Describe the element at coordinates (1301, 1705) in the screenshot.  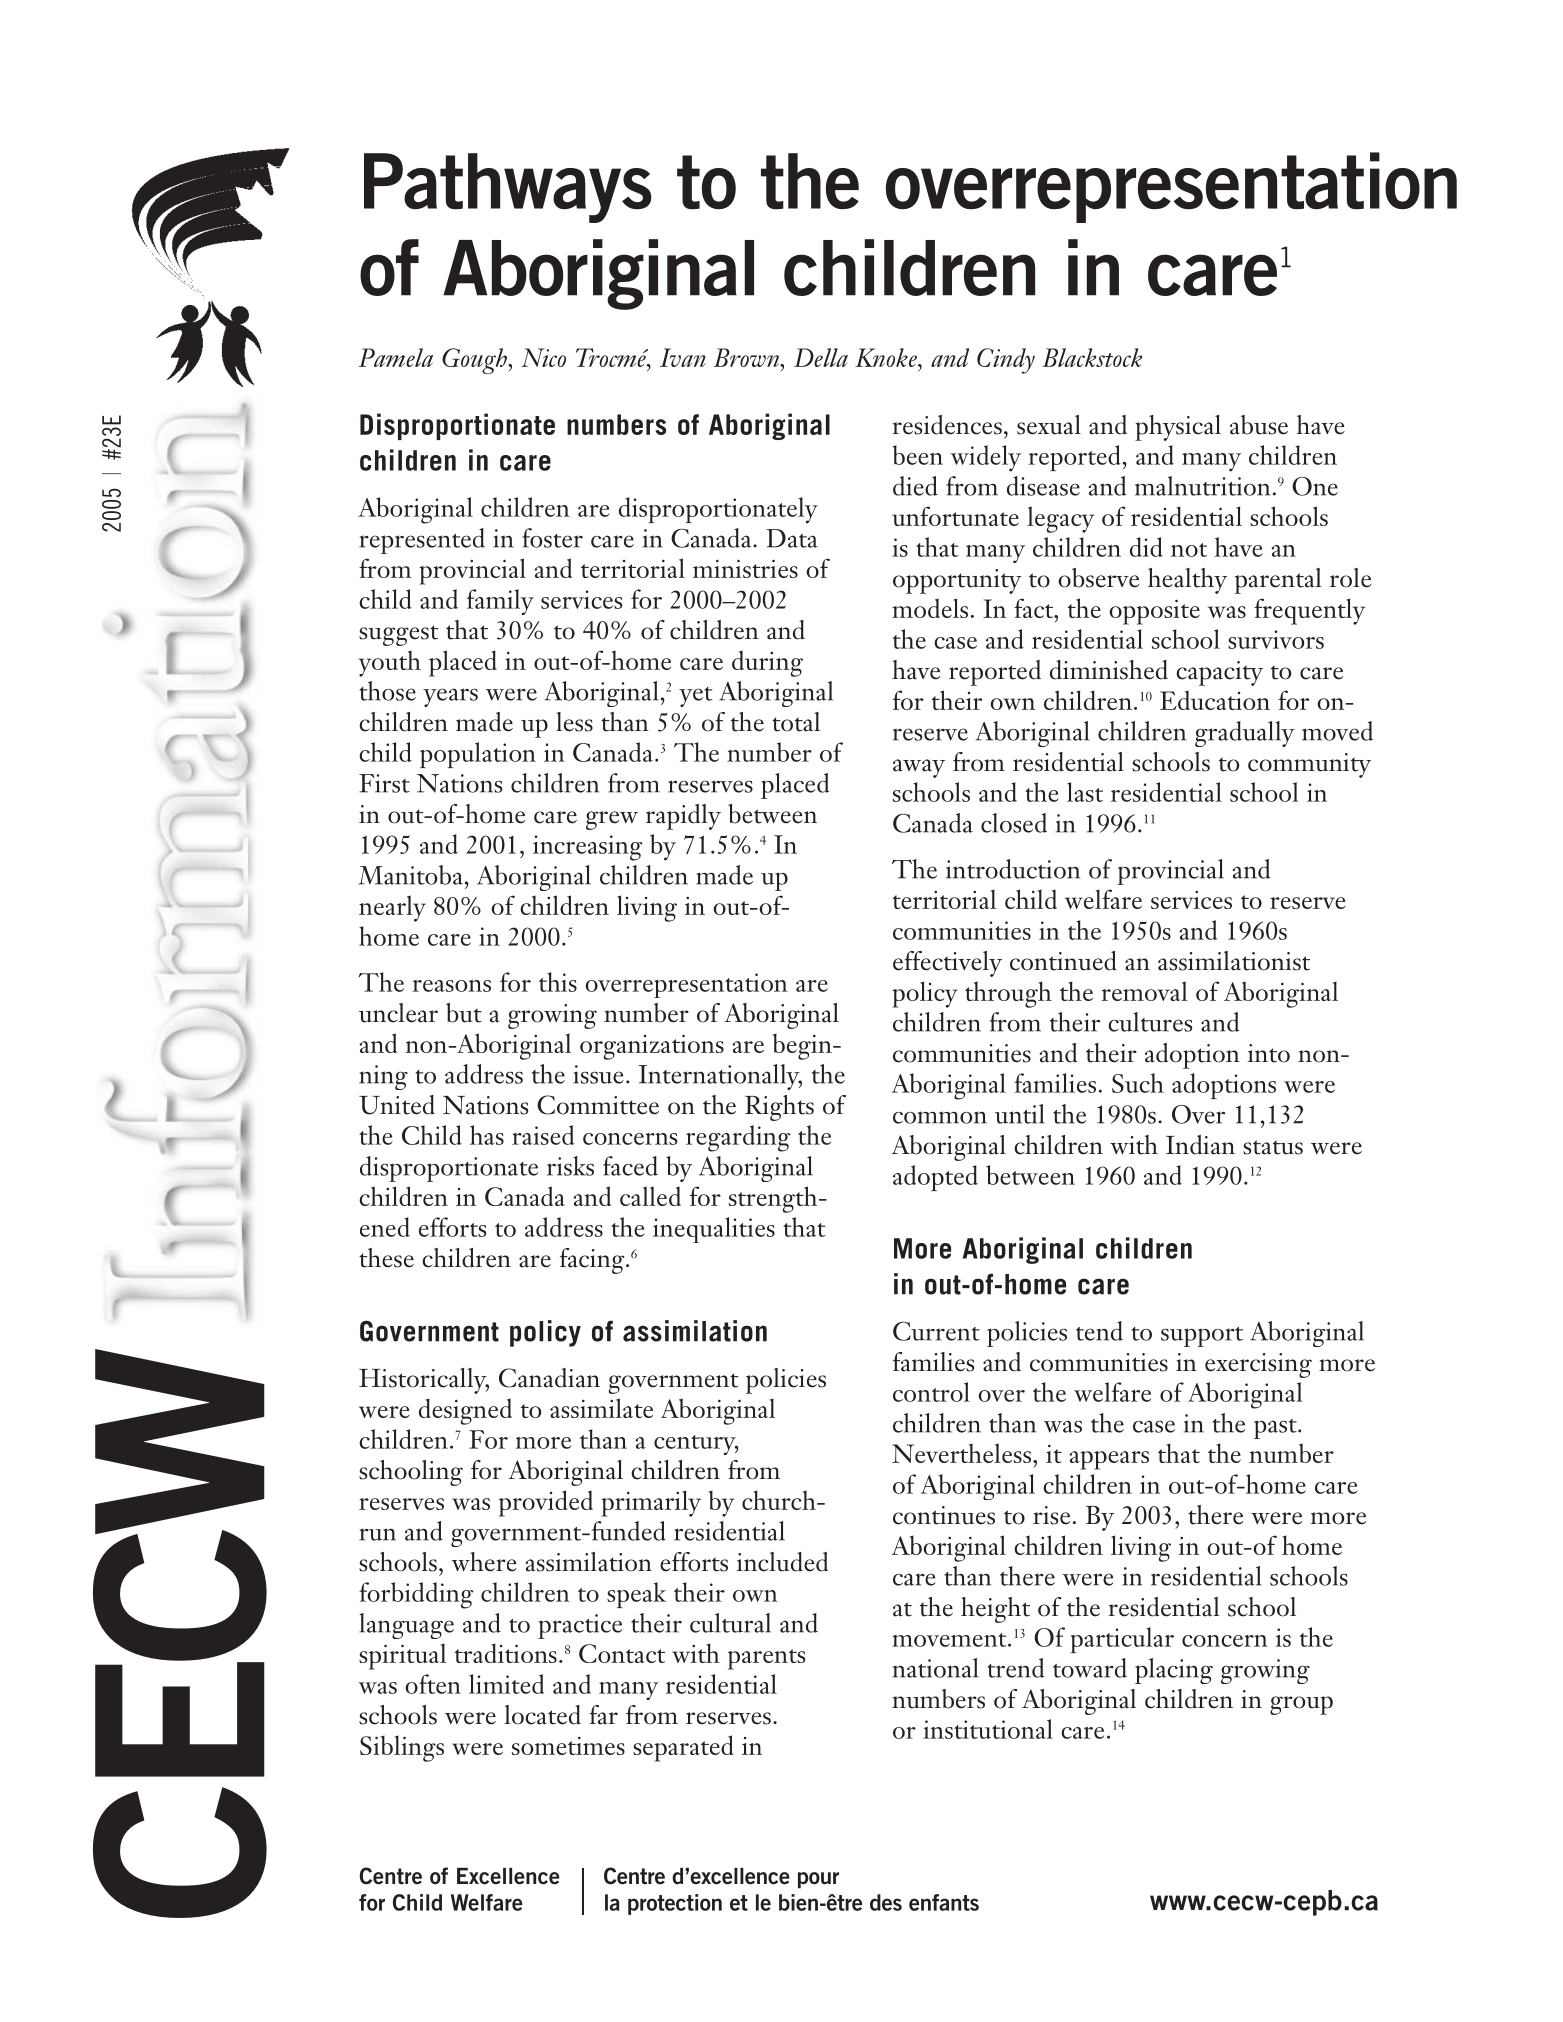
I see `group` at that location.
